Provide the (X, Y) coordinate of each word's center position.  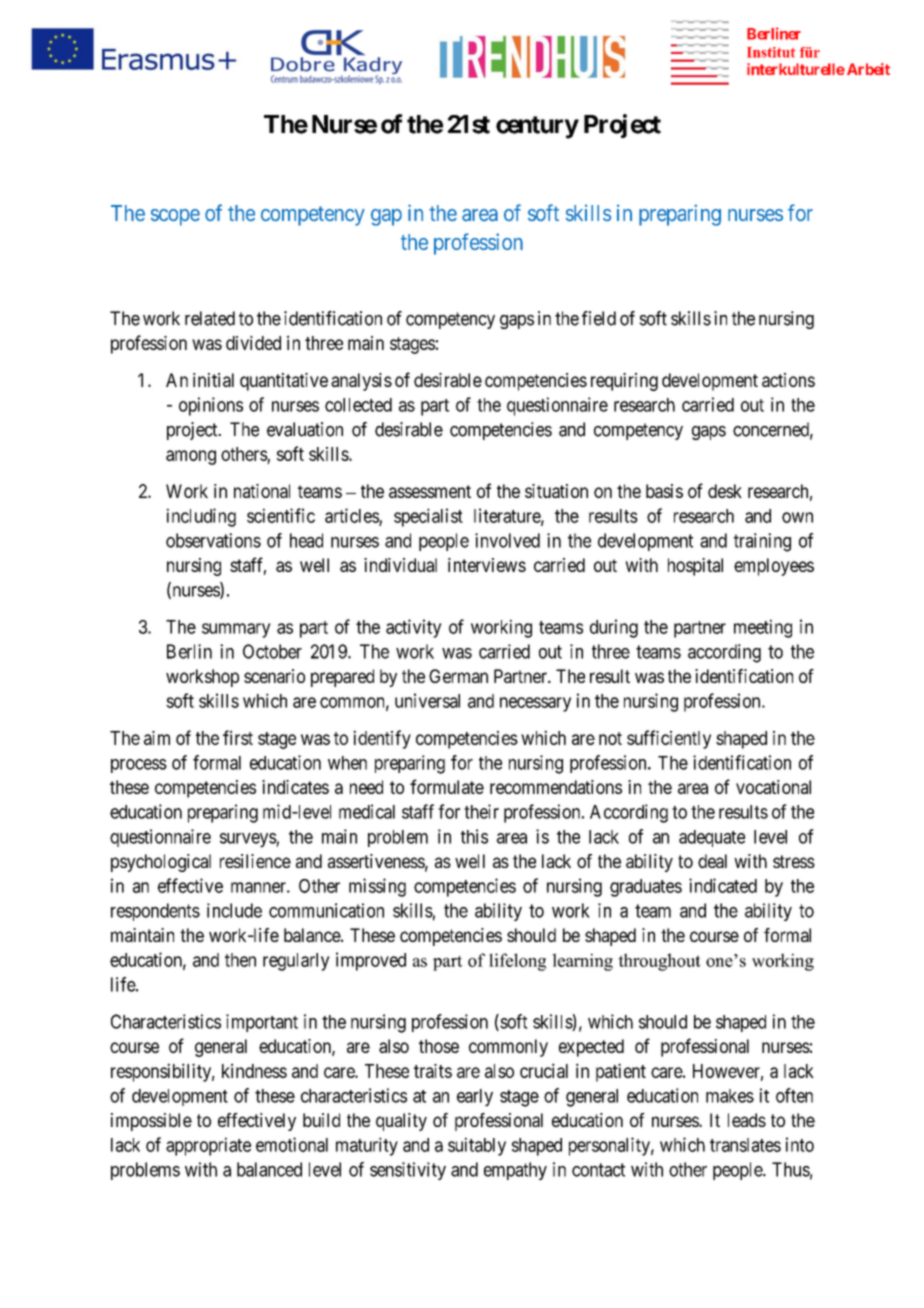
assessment (430, 491)
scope (175, 217)
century (537, 127)
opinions (211, 406)
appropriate (208, 1146)
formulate (447, 786)
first (238, 737)
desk (725, 491)
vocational (773, 787)
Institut (771, 52)
